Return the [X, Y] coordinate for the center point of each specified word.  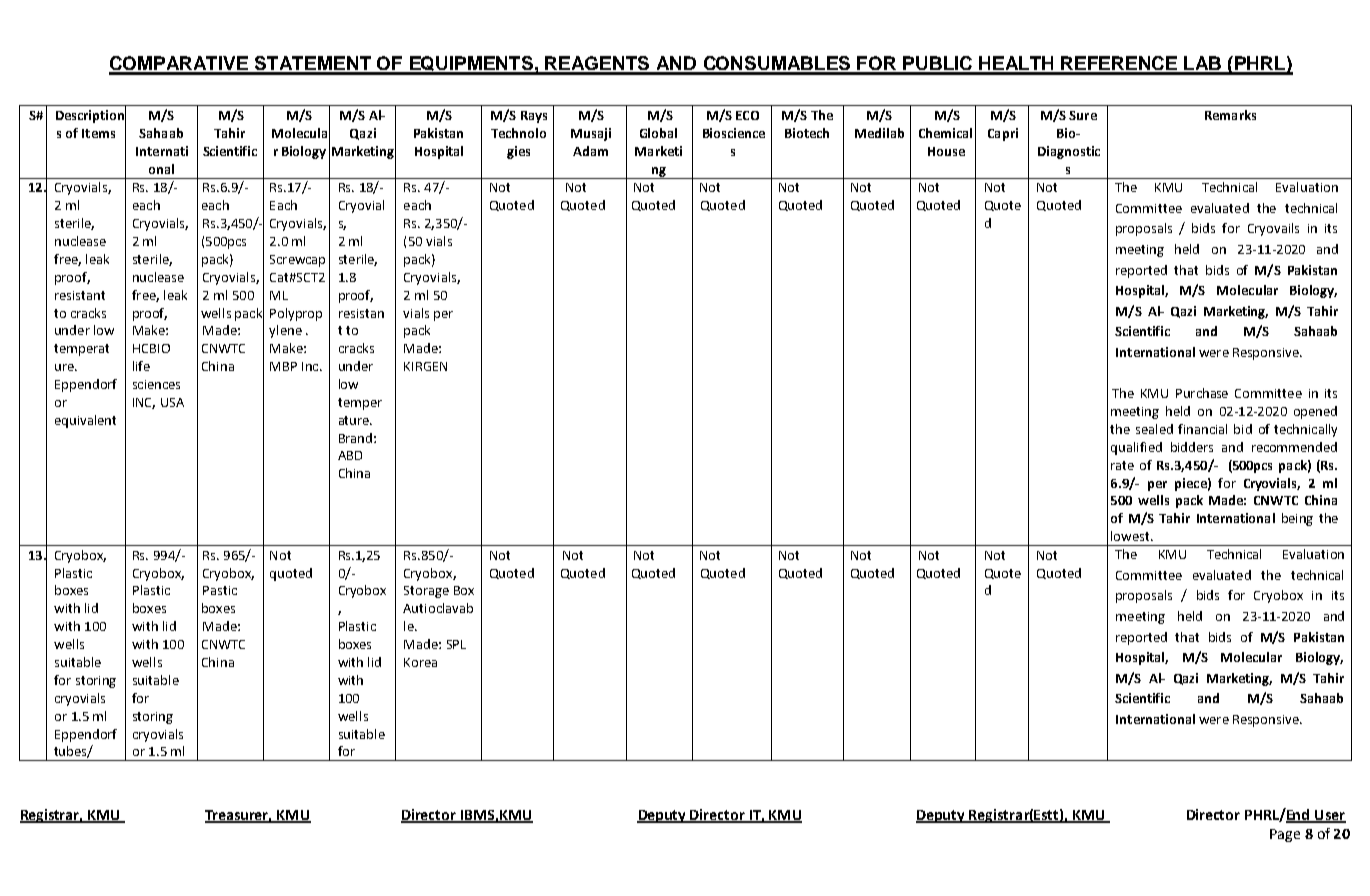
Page [1285, 835]
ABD [350, 455]
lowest [1131, 536]
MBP [283, 366]
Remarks [1230, 115]
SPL [456, 644]
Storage [426, 592]
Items [98, 133]
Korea [420, 662]
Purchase [1202, 393]
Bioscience [734, 133]
